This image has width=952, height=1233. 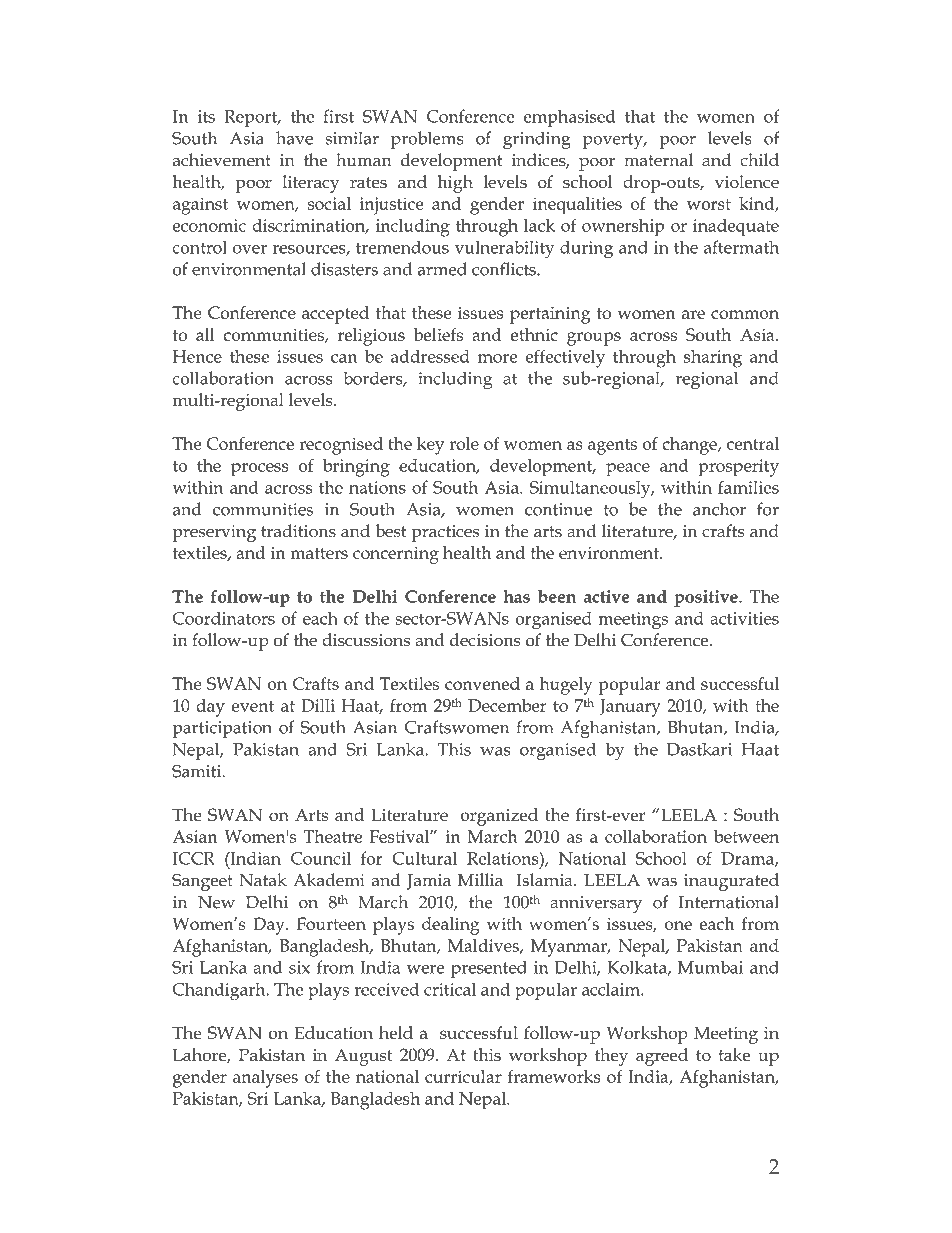 I want to click on analyses, so click(x=265, y=1079).
